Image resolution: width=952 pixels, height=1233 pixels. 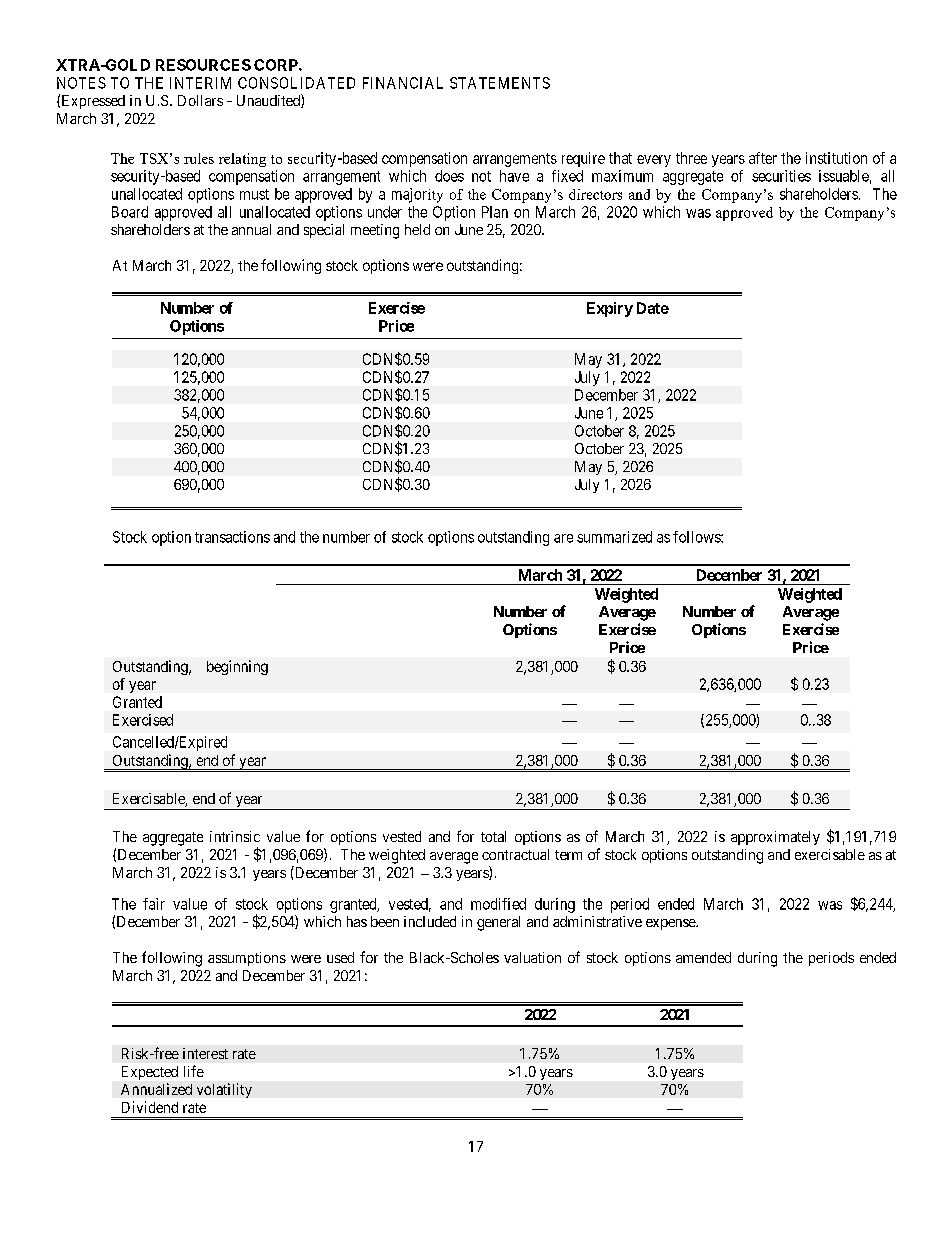 What do you see at coordinates (532, 957) in the screenshot?
I see `valuation` at bounding box center [532, 957].
